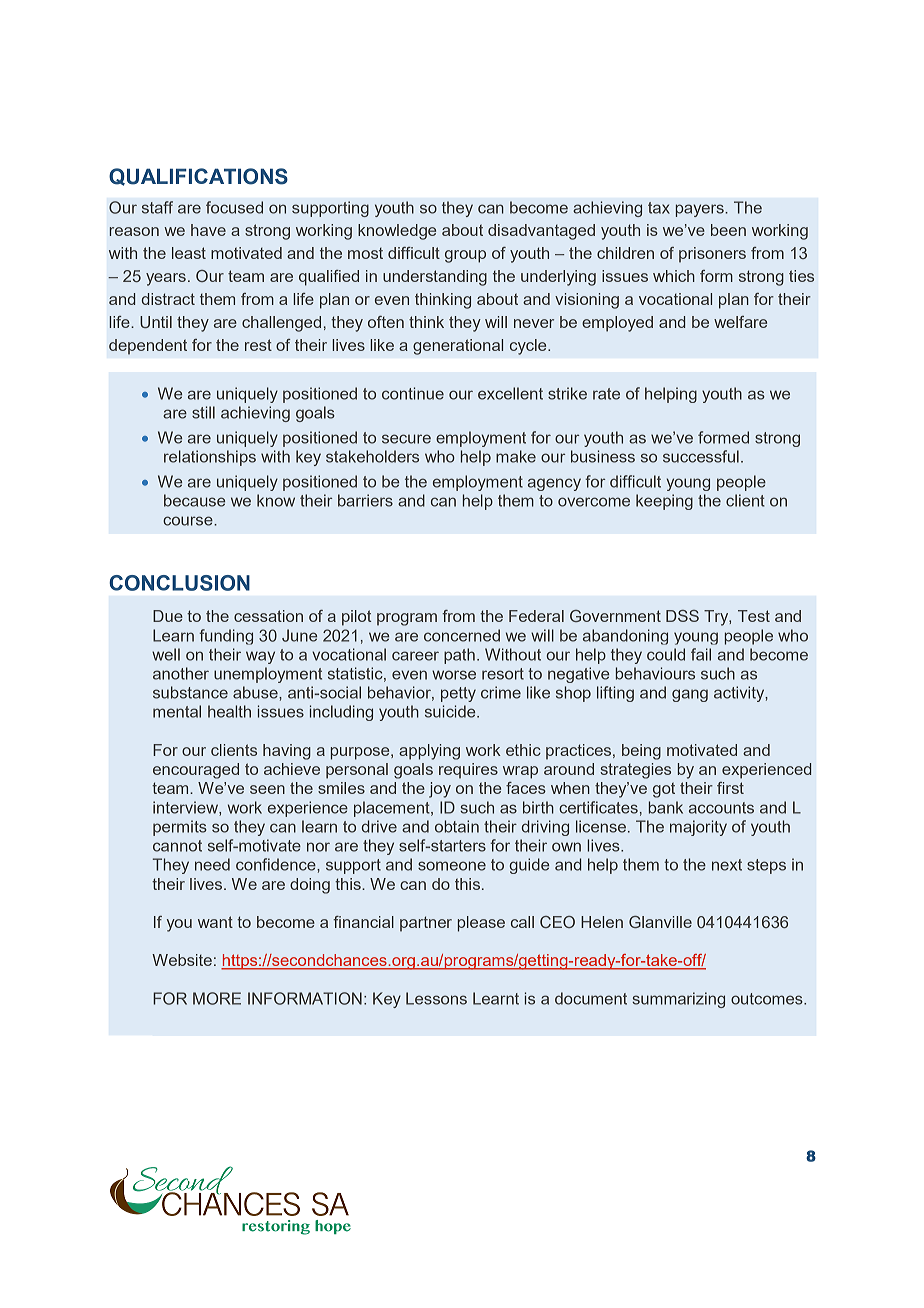 Image resolution: width=924 pixels, height=1308 pixels. What do you see at coordinates (701, 456) in the page?
I see `successful` at bounding box center [701, 456].
